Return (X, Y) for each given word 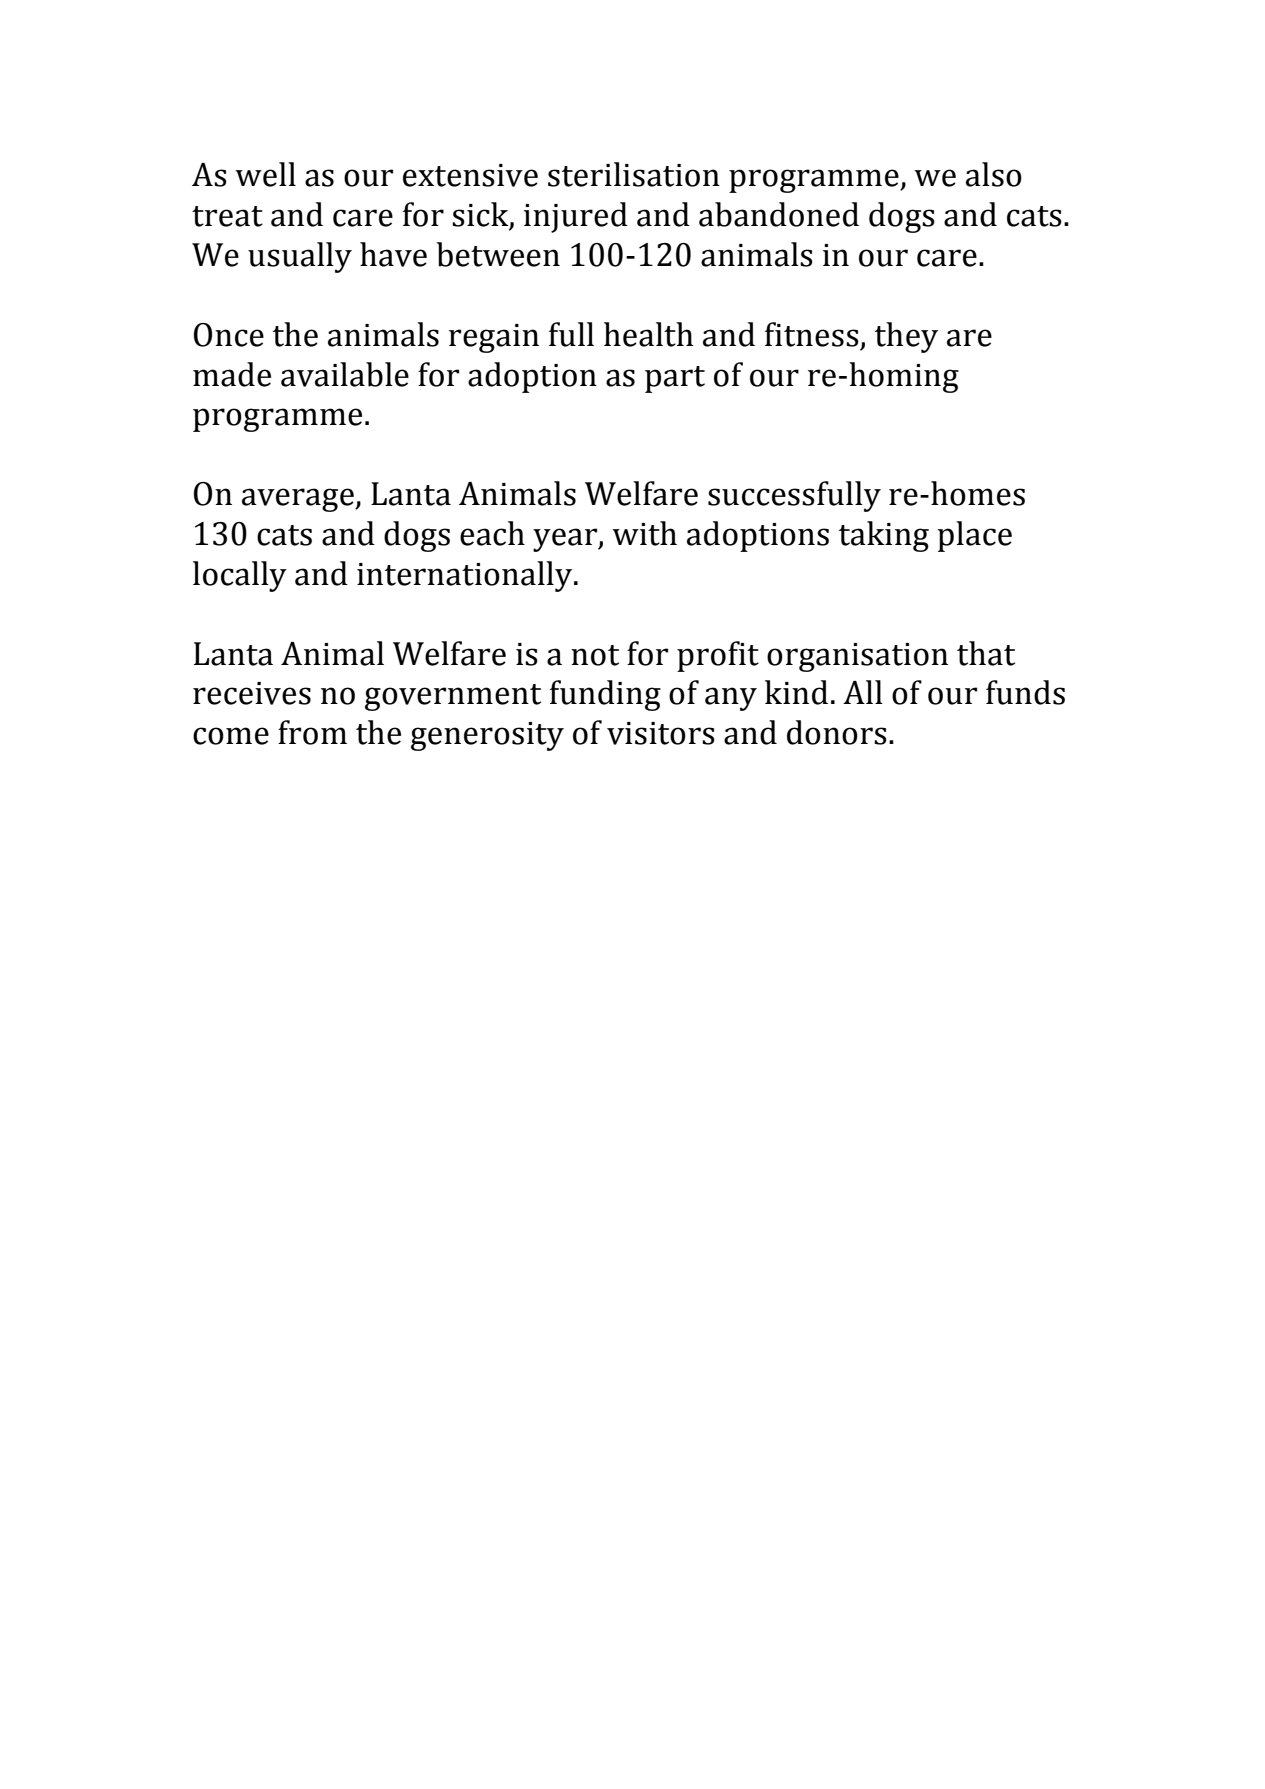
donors (837, 732)
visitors (661, 733)
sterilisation (634, 174)
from (312, 732)
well (265, 174)
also (994, 174)
